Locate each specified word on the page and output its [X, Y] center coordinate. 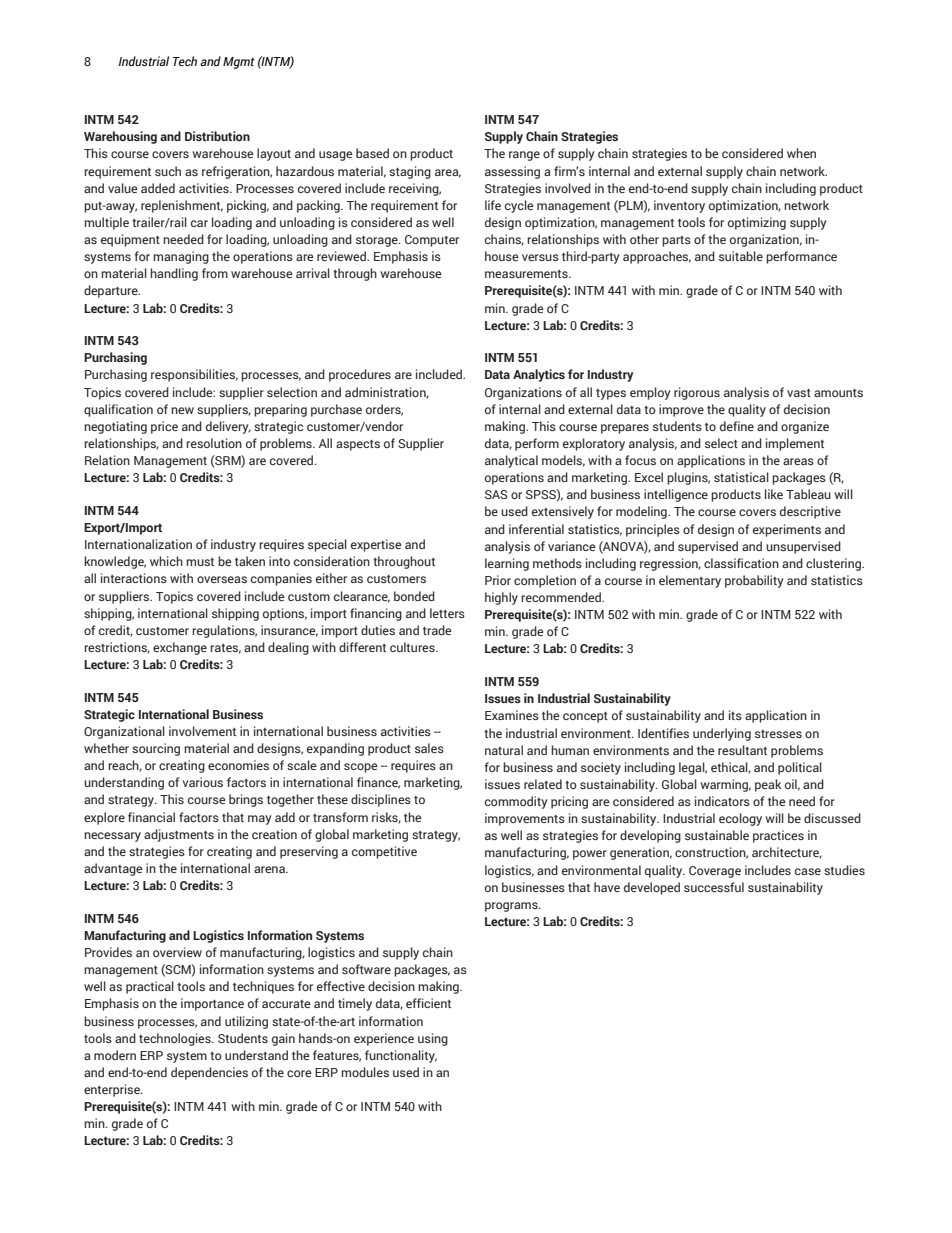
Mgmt [239, 63]
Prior [498, 580]
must [200, 562]
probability [754, 581]
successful [714, 887]
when [801, 153]
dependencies [209, 1073]
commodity [516, 802]
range [524, 156]
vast [799, 393]
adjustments [179, 835]
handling [174, 274]
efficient [428, 1003]
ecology [740, 819]
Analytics [539, 375]
